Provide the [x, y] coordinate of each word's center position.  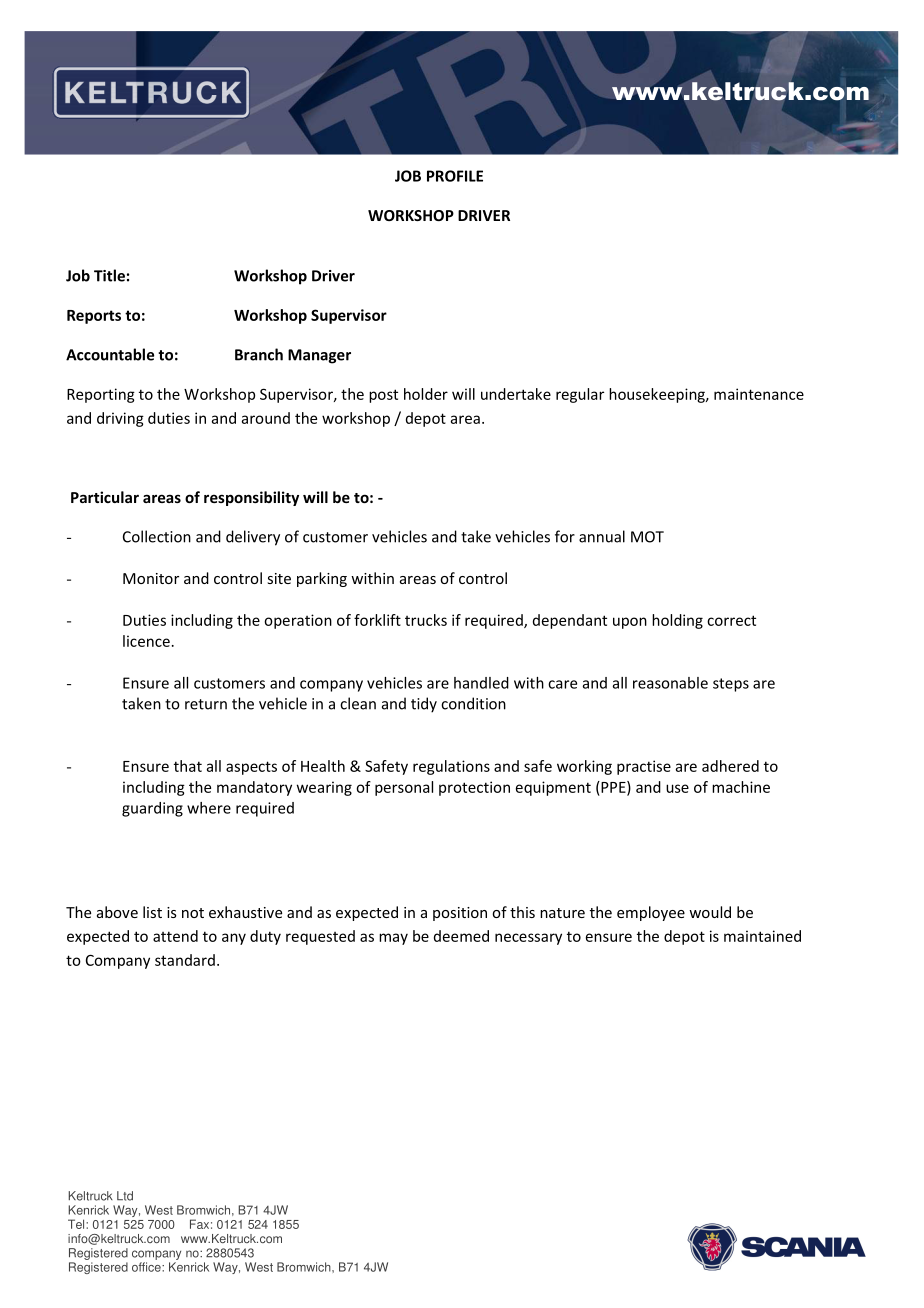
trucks [426, 620]
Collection [157, 536]
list [152, 912]
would [710, 912]
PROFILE [455, 176]
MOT [647, 537]
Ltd [125, 1196]
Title [109, 275]
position [460, 914]
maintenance [759, 394]
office [147, 1267]
